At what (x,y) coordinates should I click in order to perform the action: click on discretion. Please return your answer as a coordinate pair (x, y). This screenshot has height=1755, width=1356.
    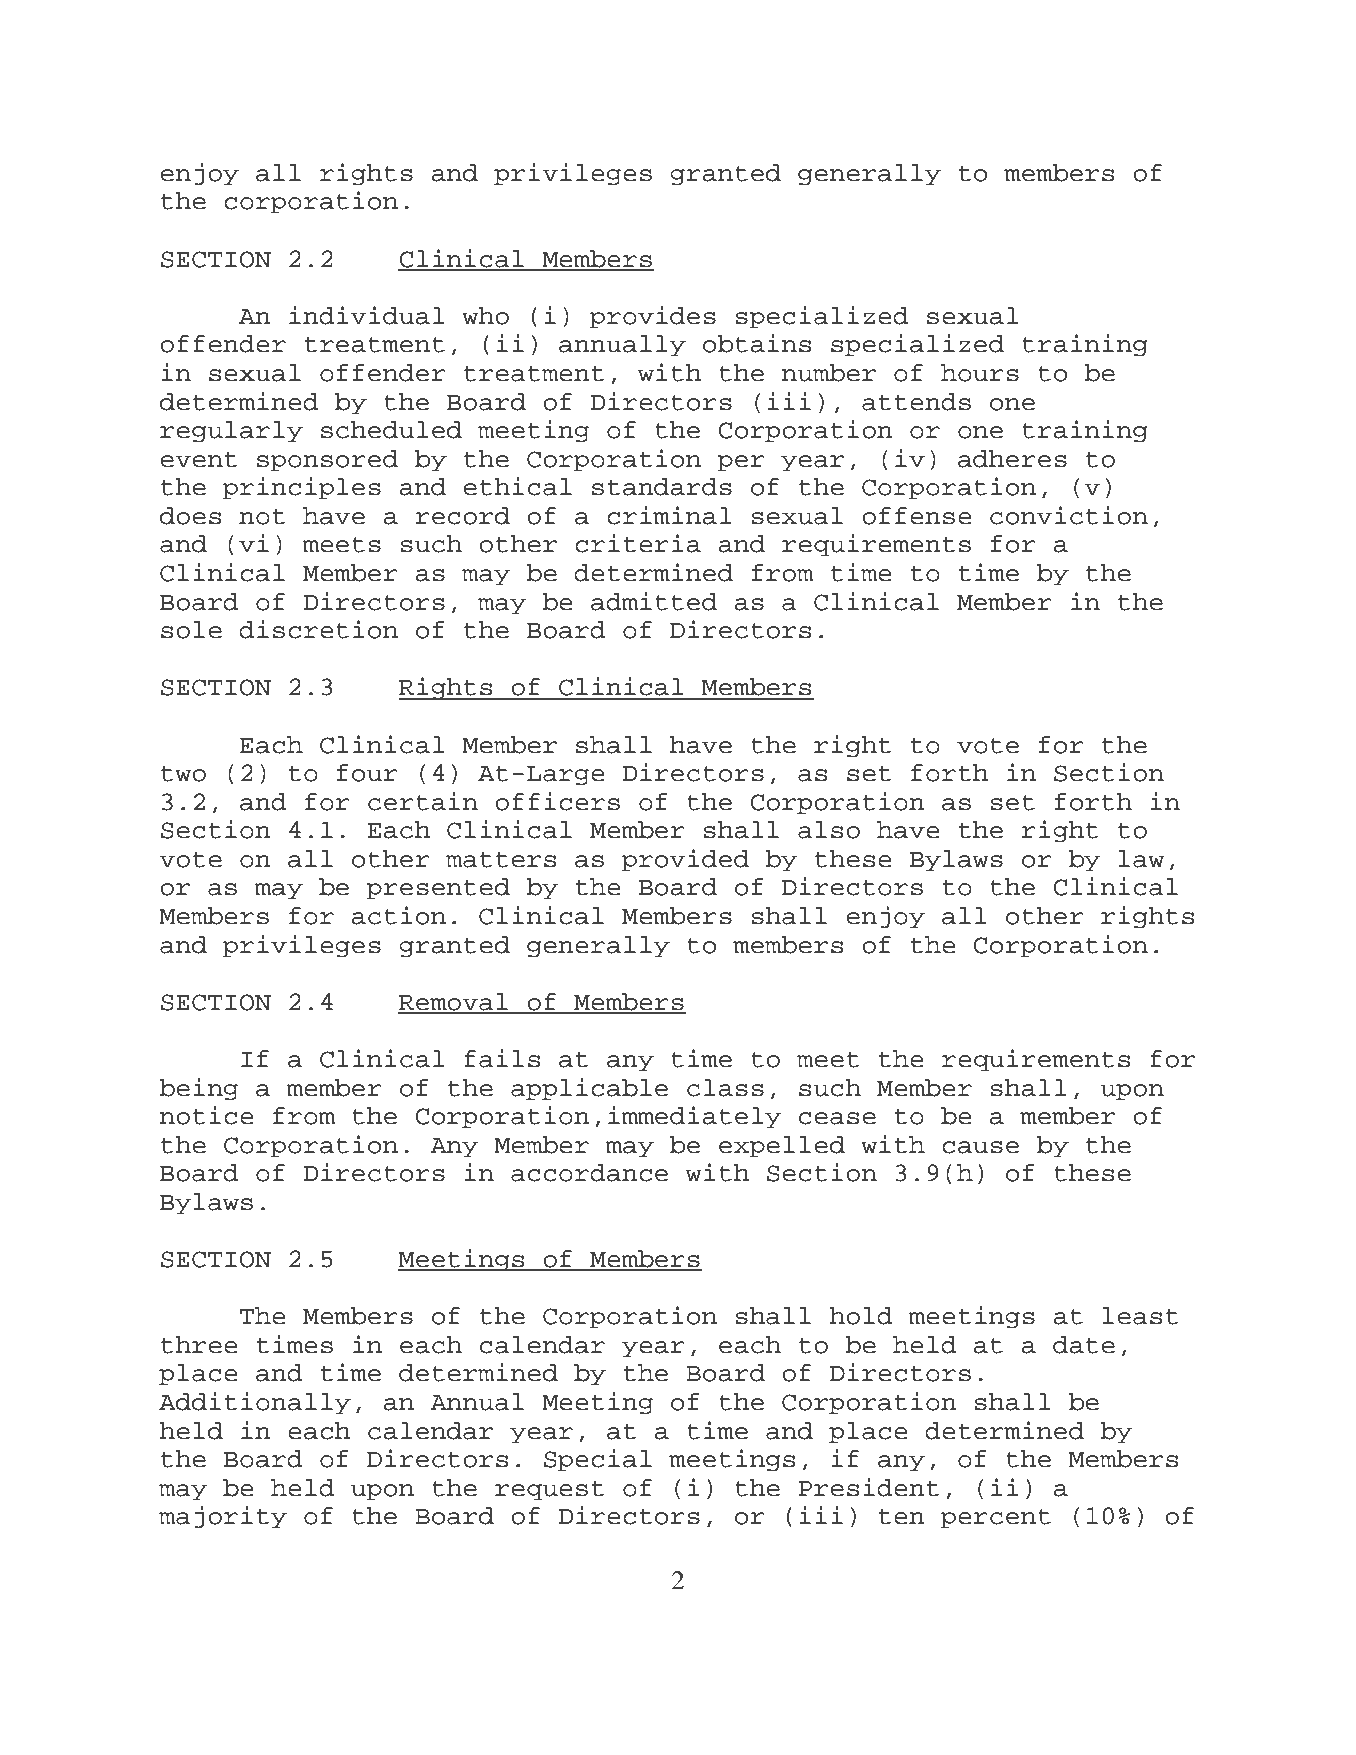
    Looking at the image, I should click on (318, 629).
